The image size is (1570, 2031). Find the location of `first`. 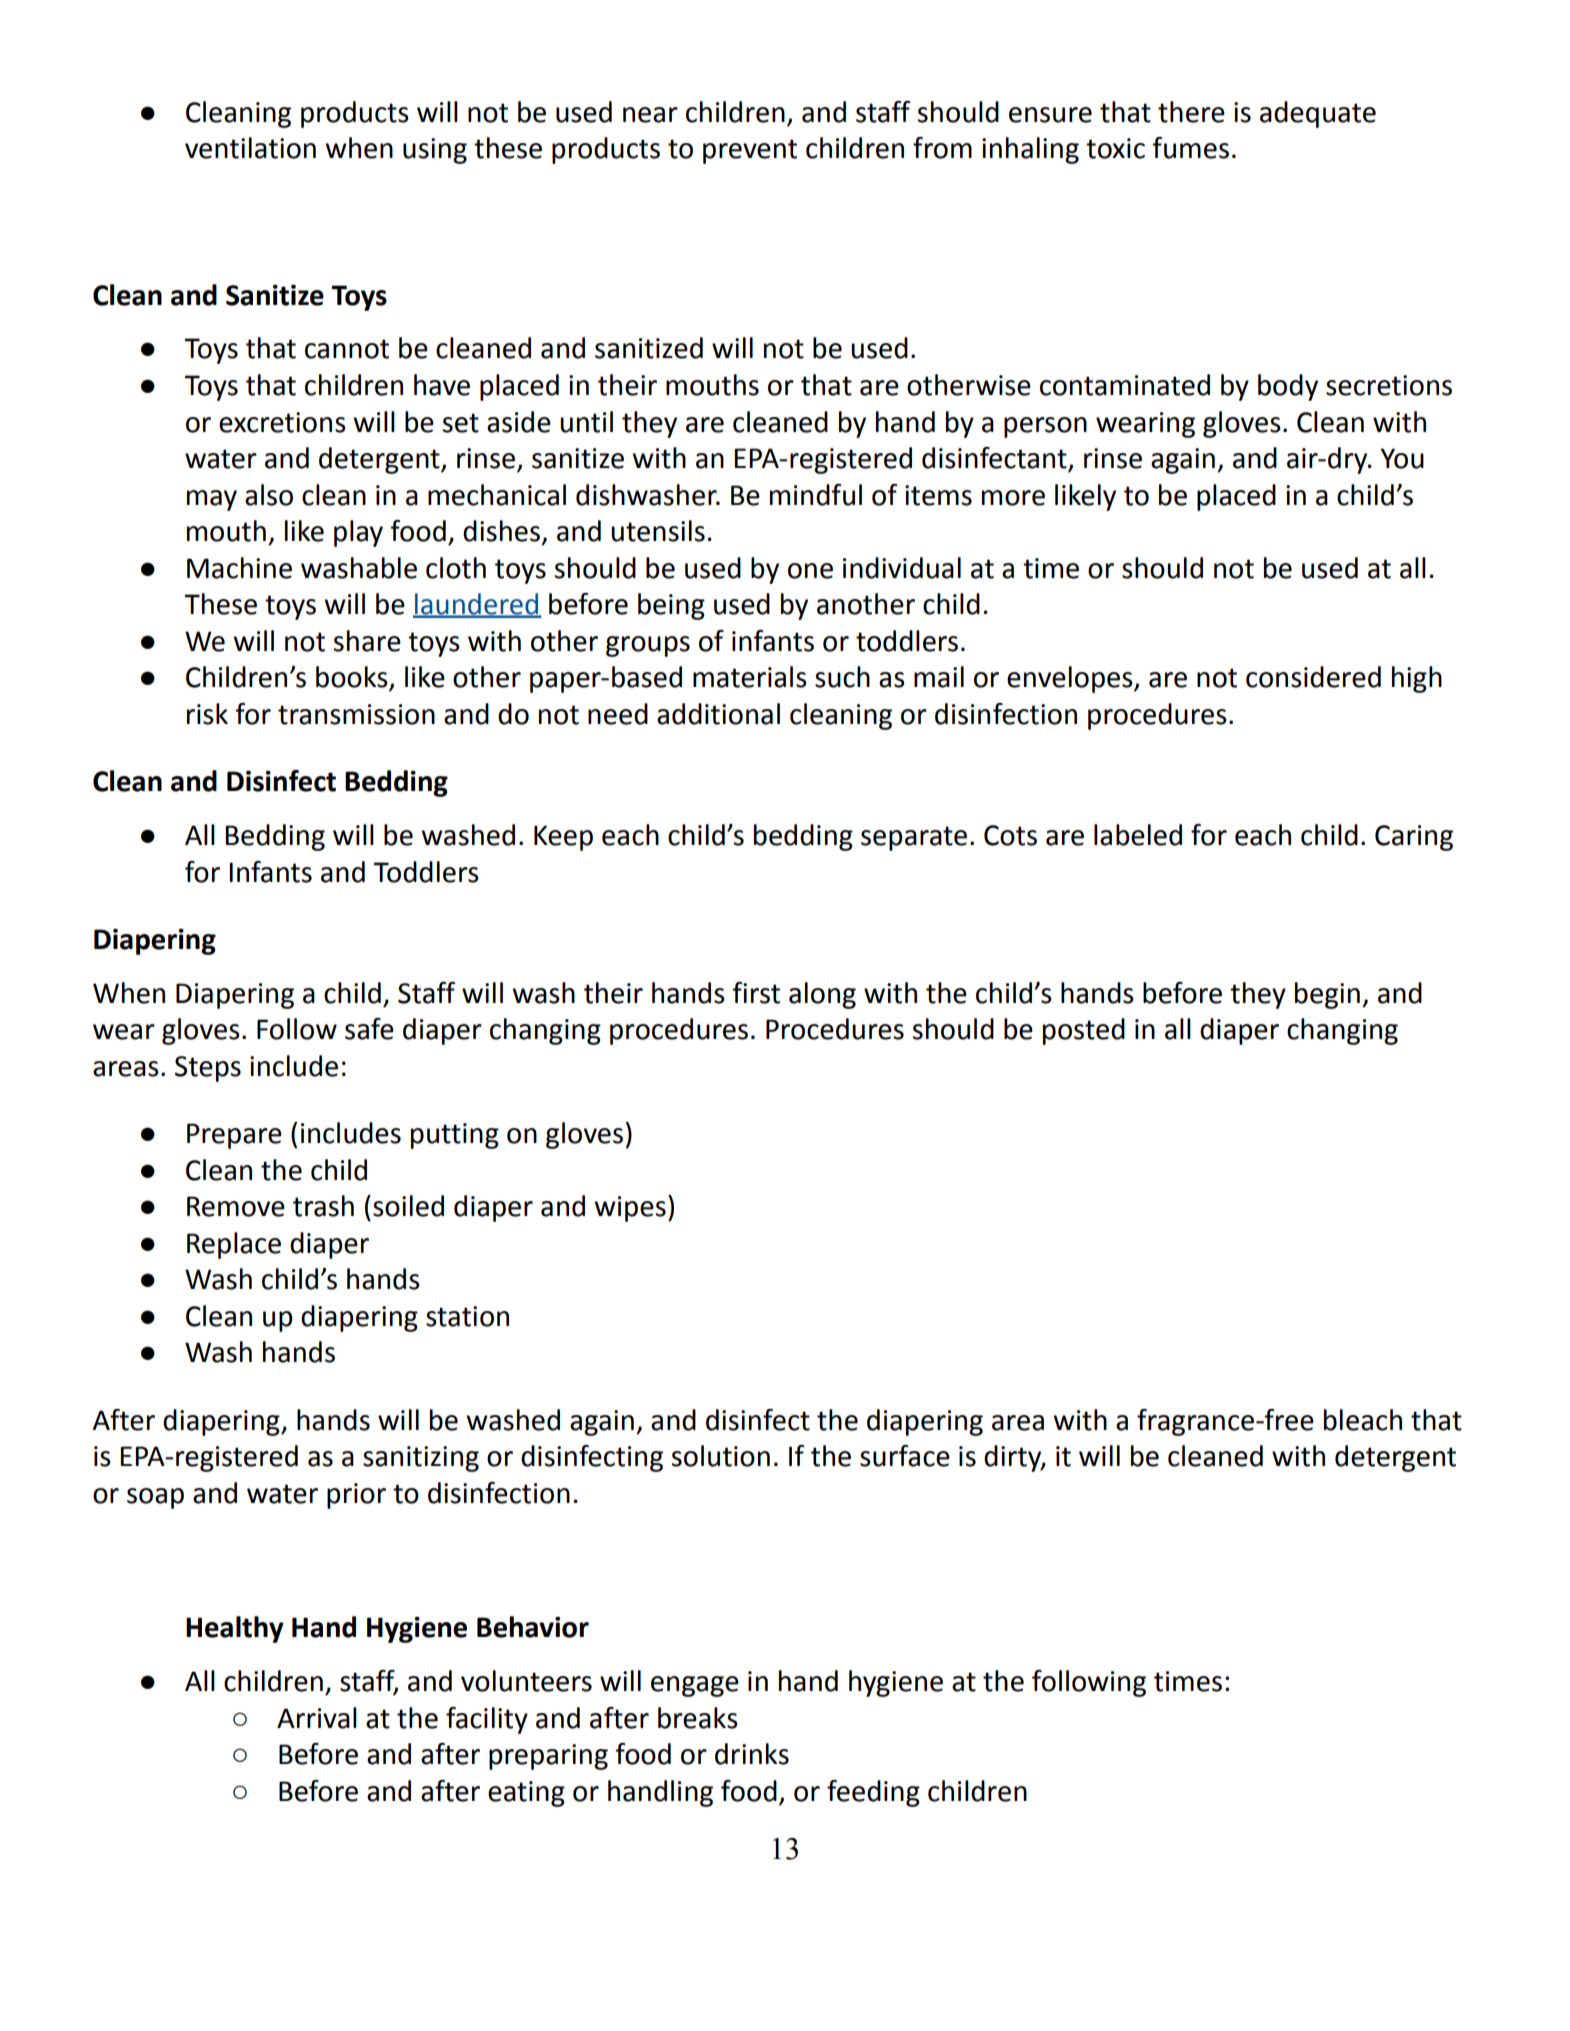

first is located at coordinates (756, 993).
